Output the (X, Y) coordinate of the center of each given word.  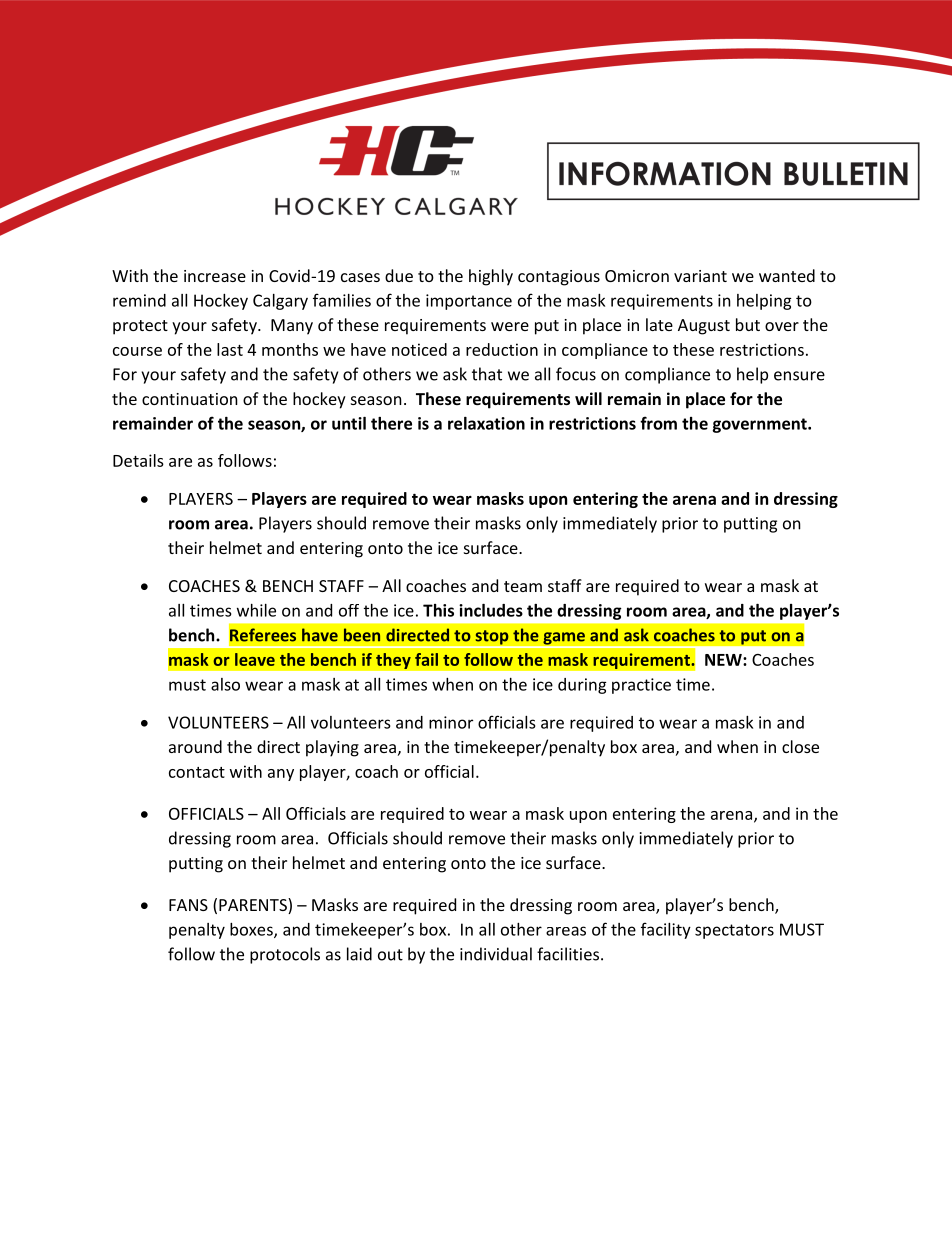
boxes (252, 930)
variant (700, 276)
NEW (724, 660)
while (256, 610)
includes (491, 610)
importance (469, 302)
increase (215, 276)
